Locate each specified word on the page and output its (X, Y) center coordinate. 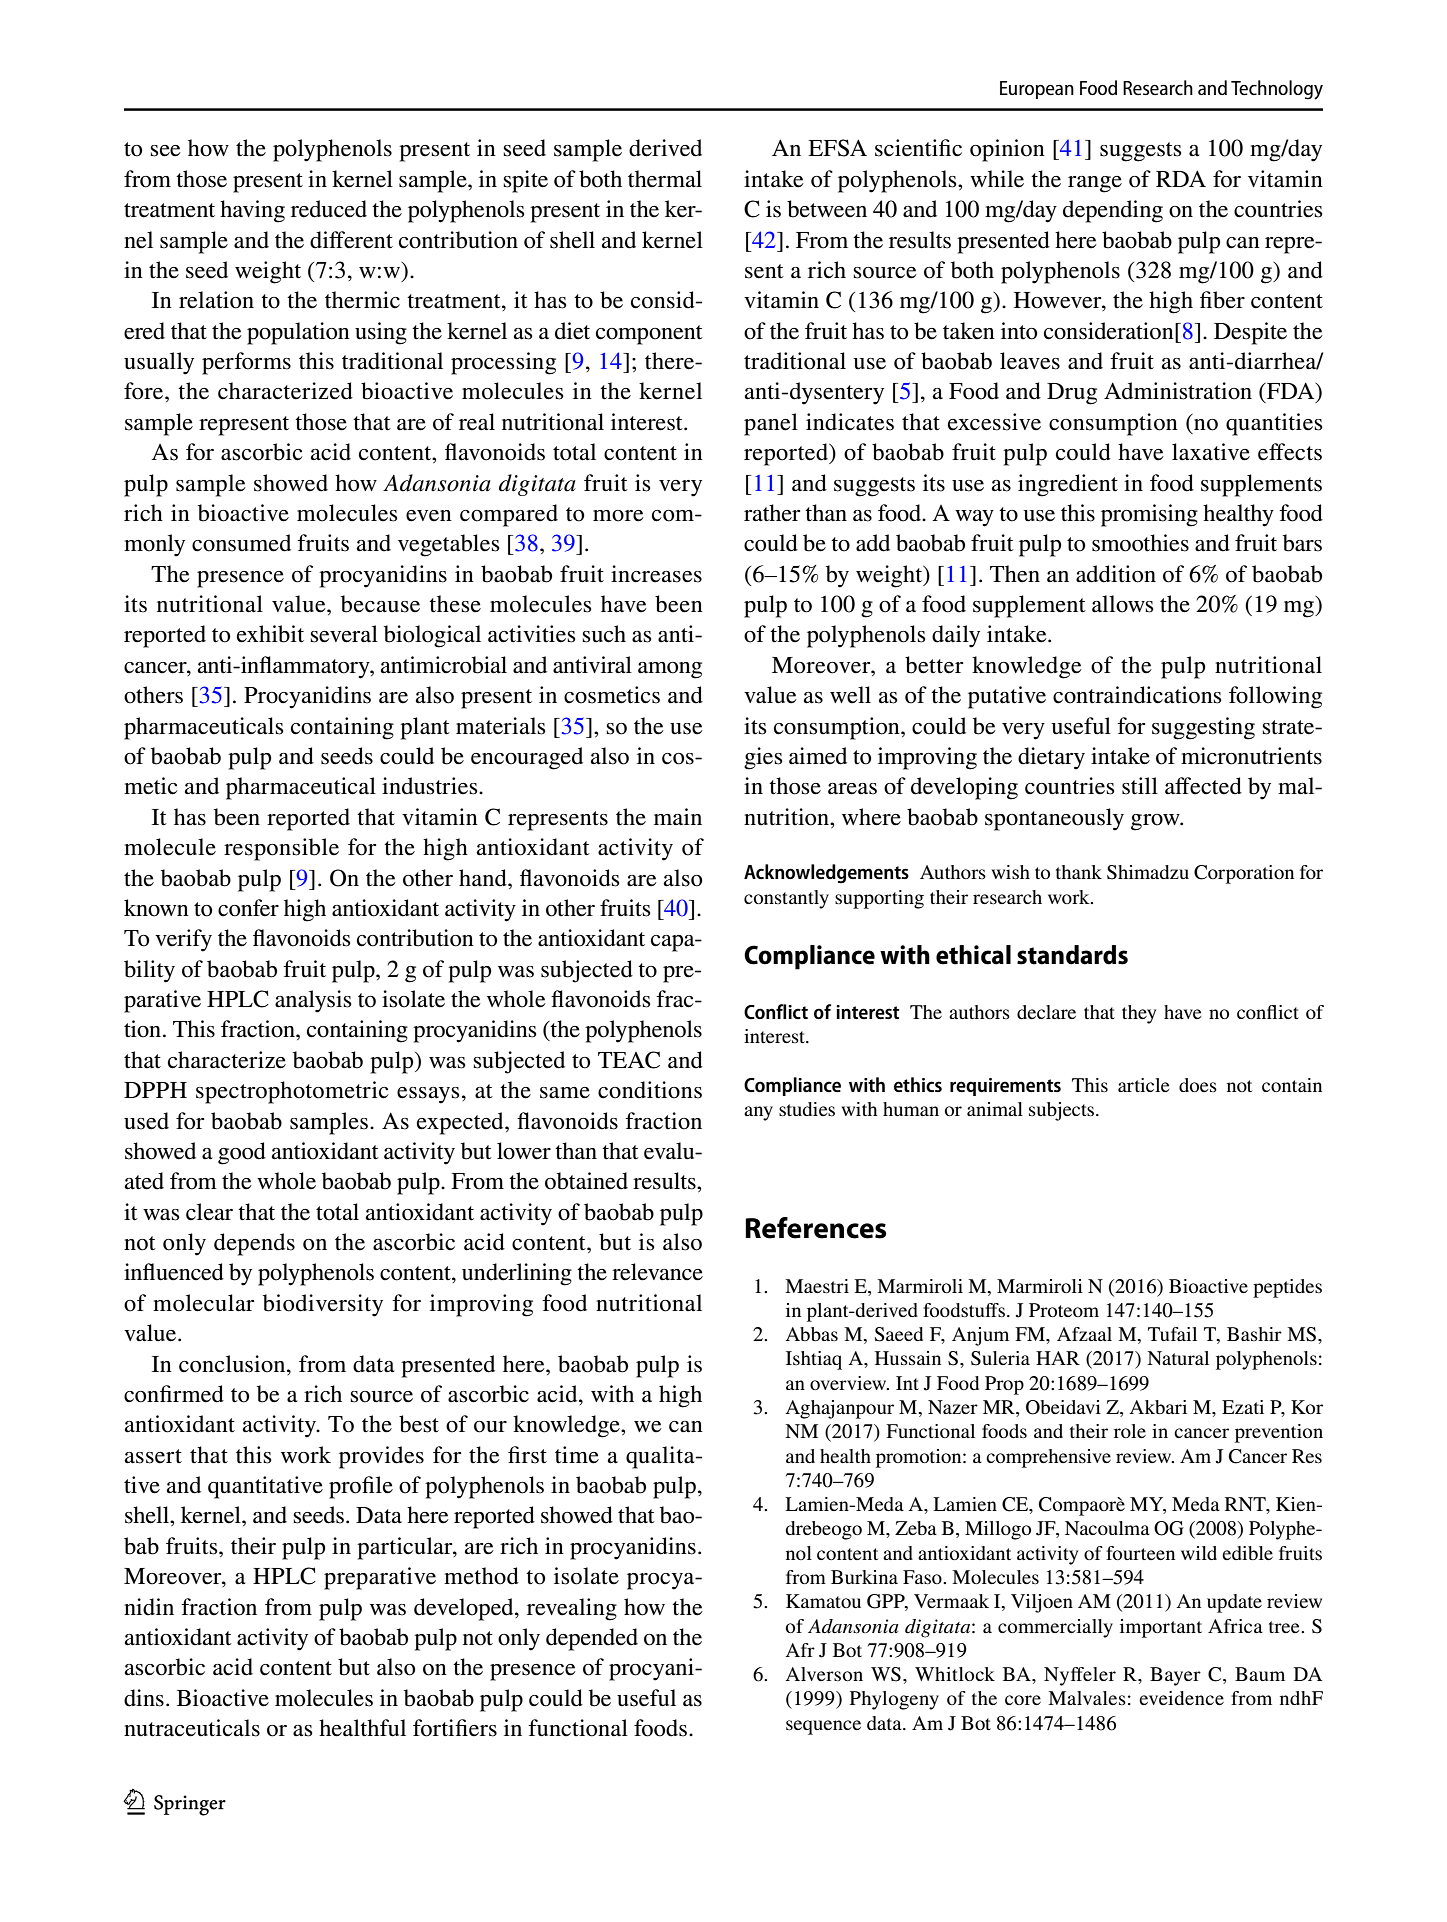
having (252, 211)
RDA (1181, 178)
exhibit (270, 634)
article (1144, 1085)
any (758, 1113)
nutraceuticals (192, 1728)
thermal (665, 179)
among (670, 670)
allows (1123, 604)
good (242, 1153)
